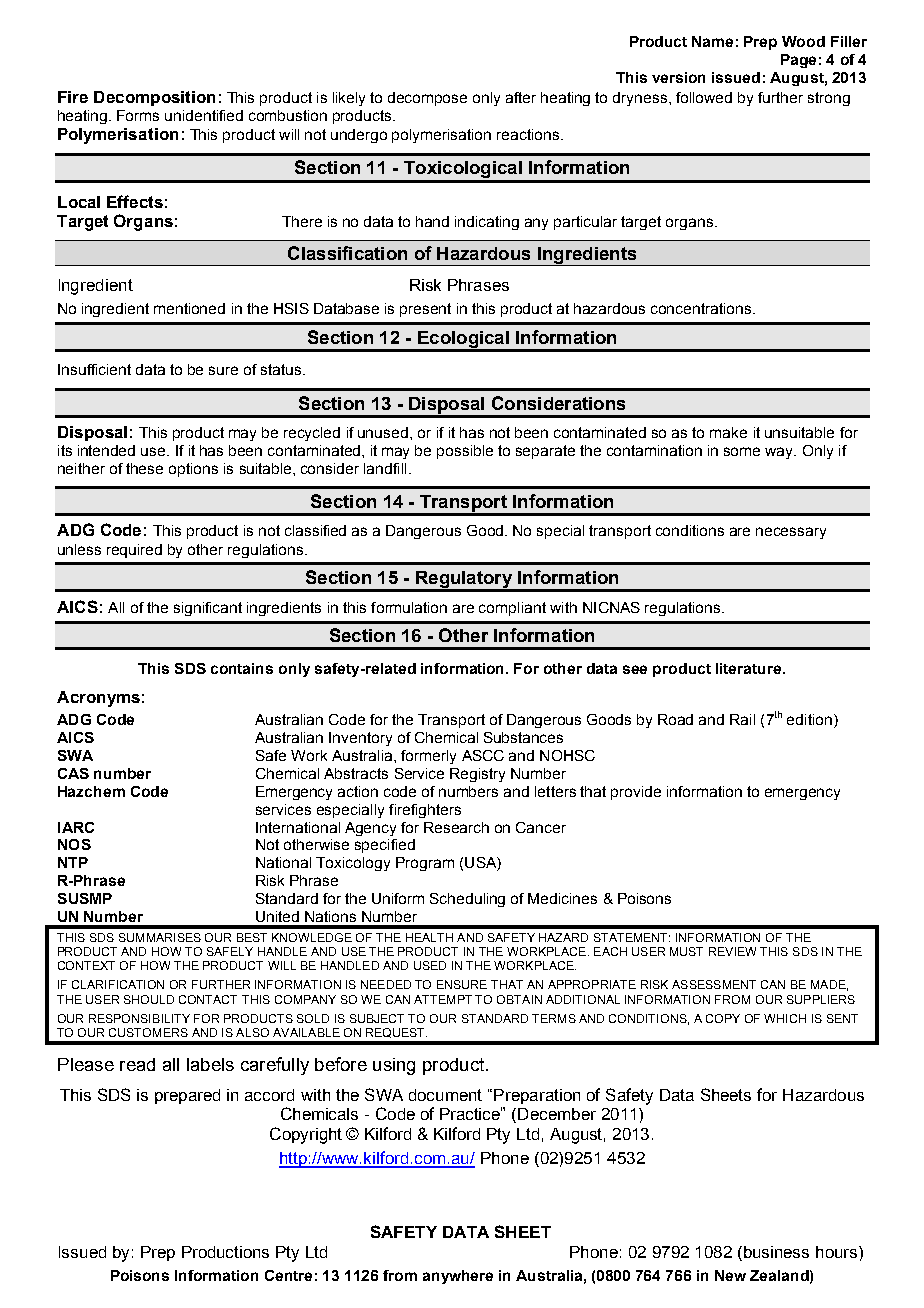  Describe the element at coordinates (458, 1277) in the screenshot. I see `anywhere` at that location.
